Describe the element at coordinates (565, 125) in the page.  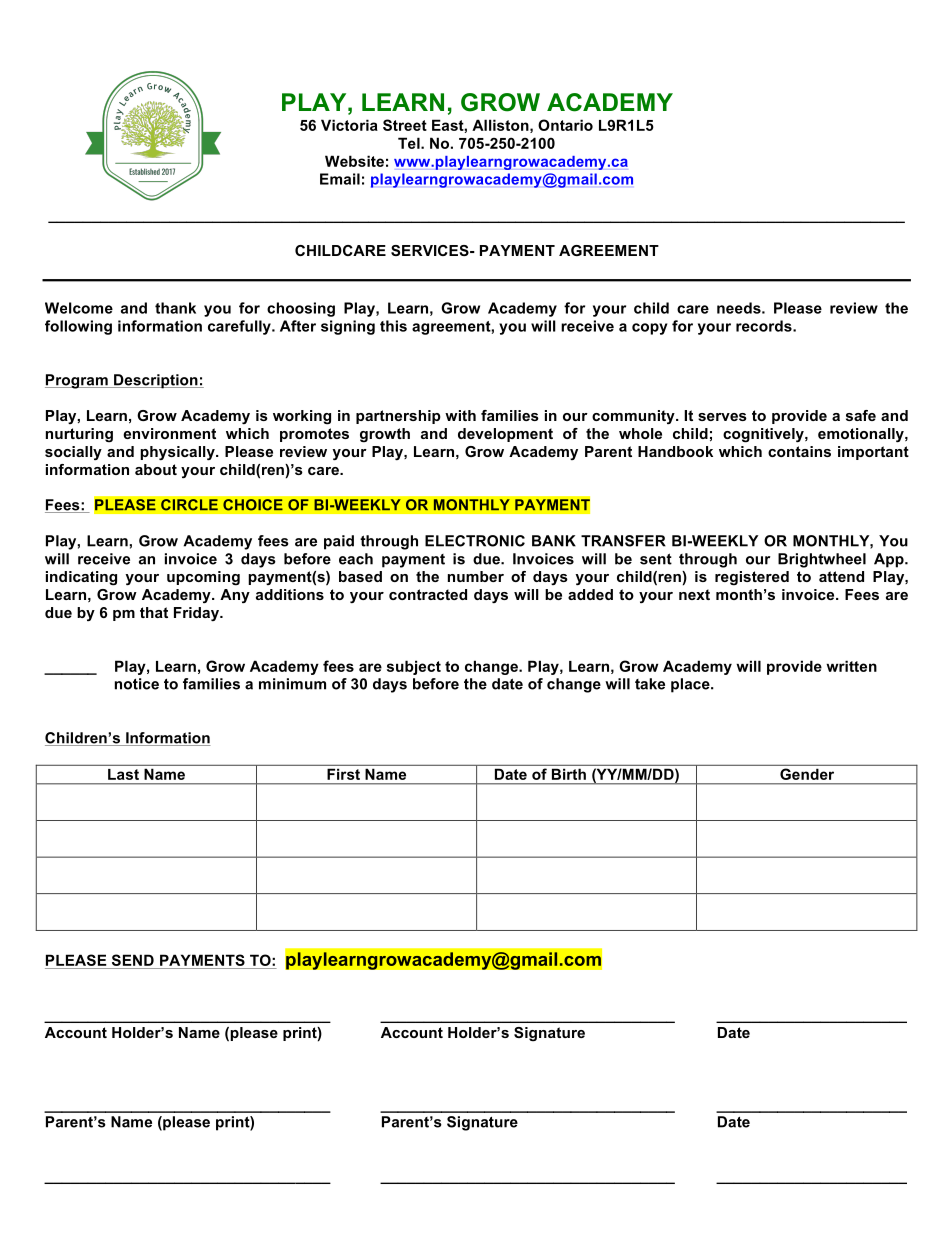
I see `Ontario` at that location.
